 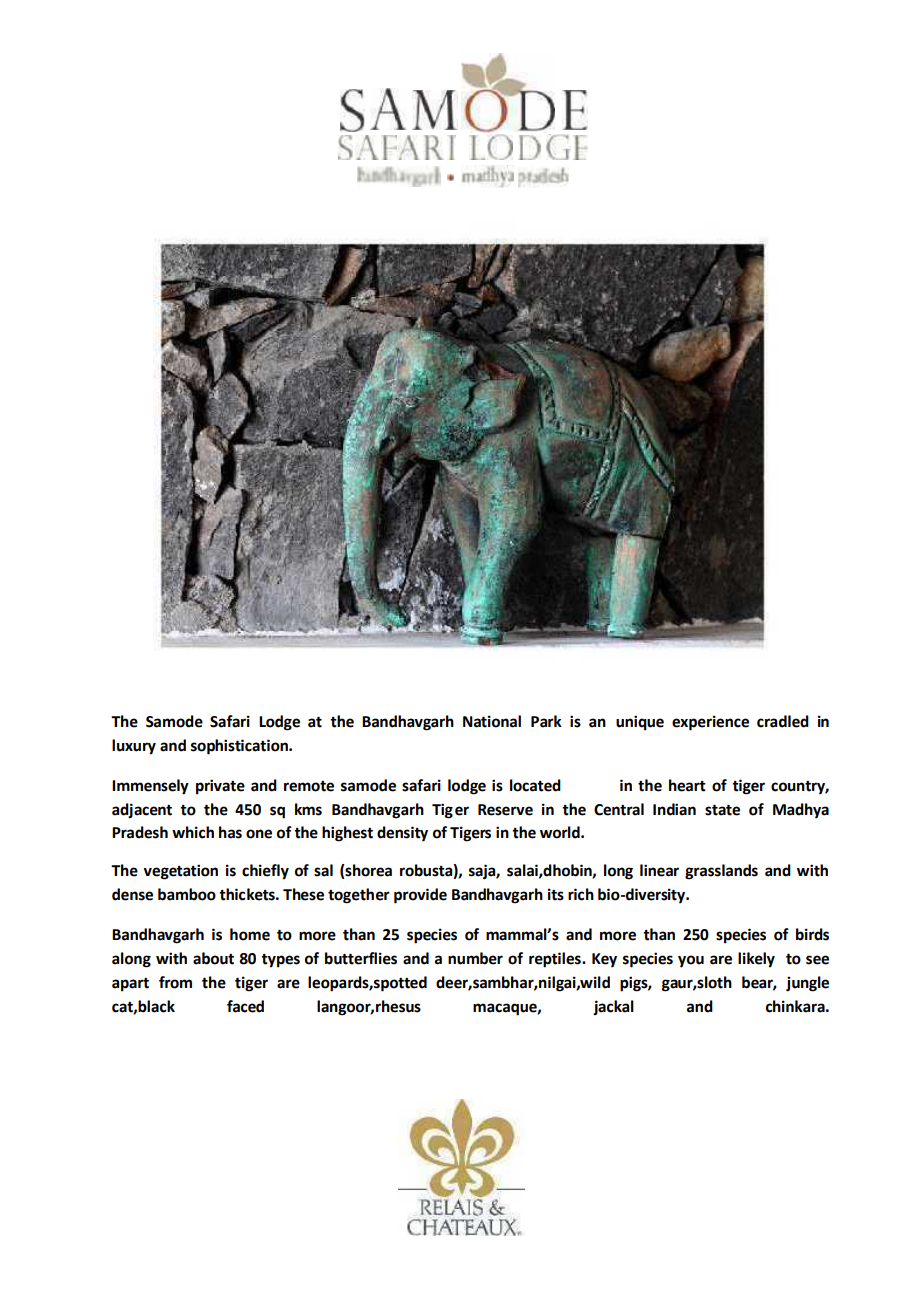 I want to click on you, so click(x=691, y=961).
